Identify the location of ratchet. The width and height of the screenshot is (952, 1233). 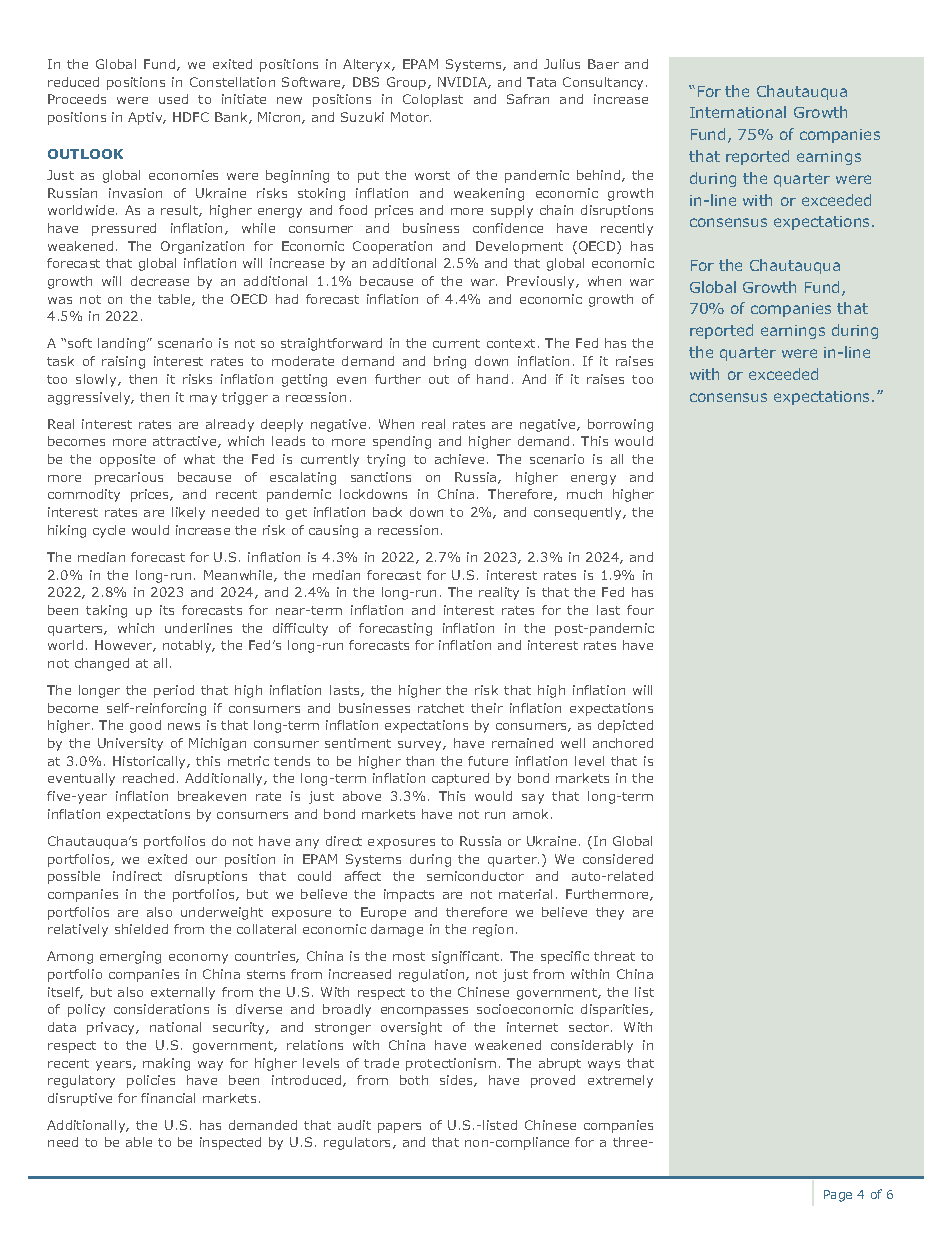
(441, 708).
